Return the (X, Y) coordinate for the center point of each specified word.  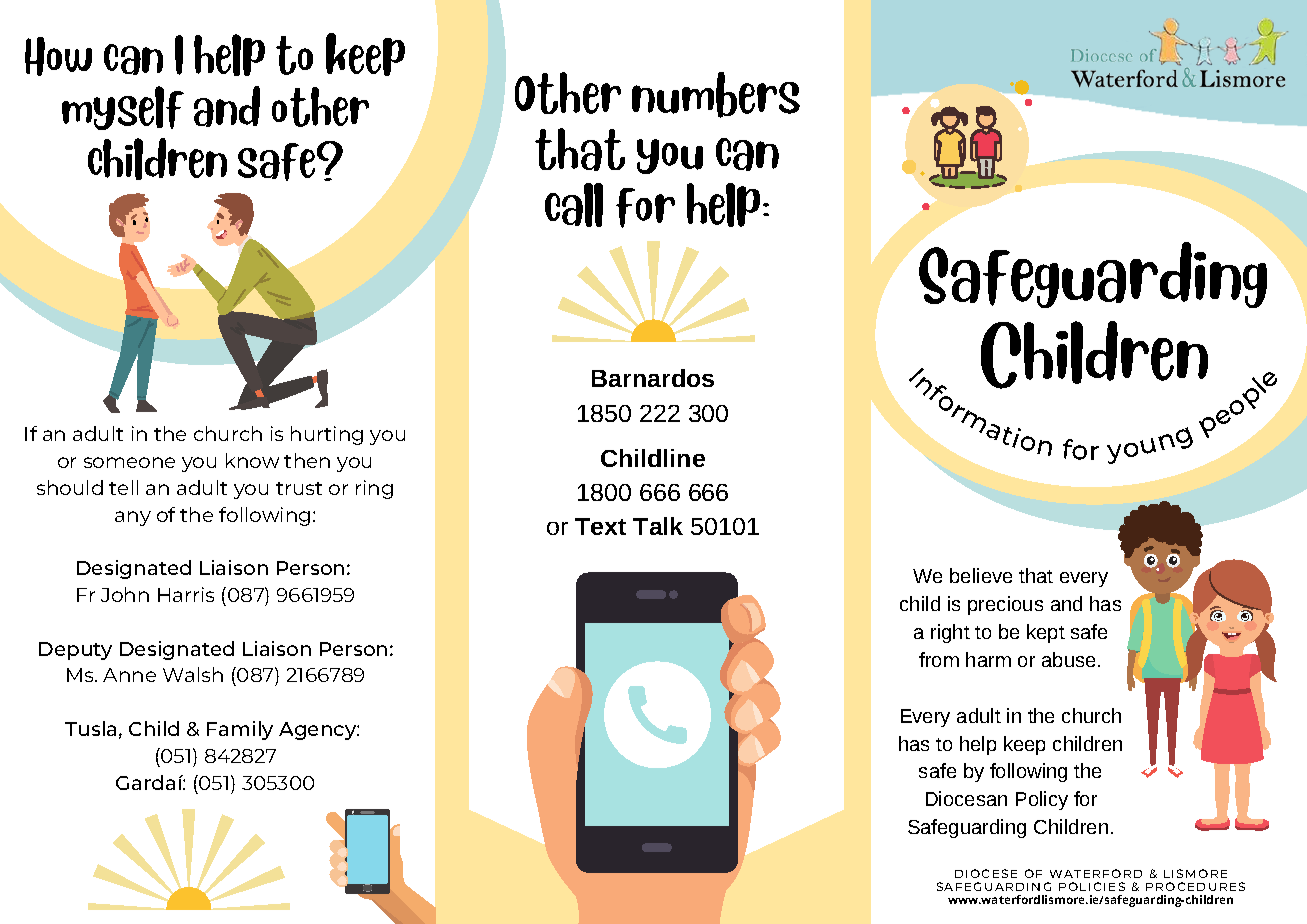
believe (981, 575)
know (252, 460)
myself (123, 108)
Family (240, 730)
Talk (658, 526)
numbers (716, 95)
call (574, 205)
